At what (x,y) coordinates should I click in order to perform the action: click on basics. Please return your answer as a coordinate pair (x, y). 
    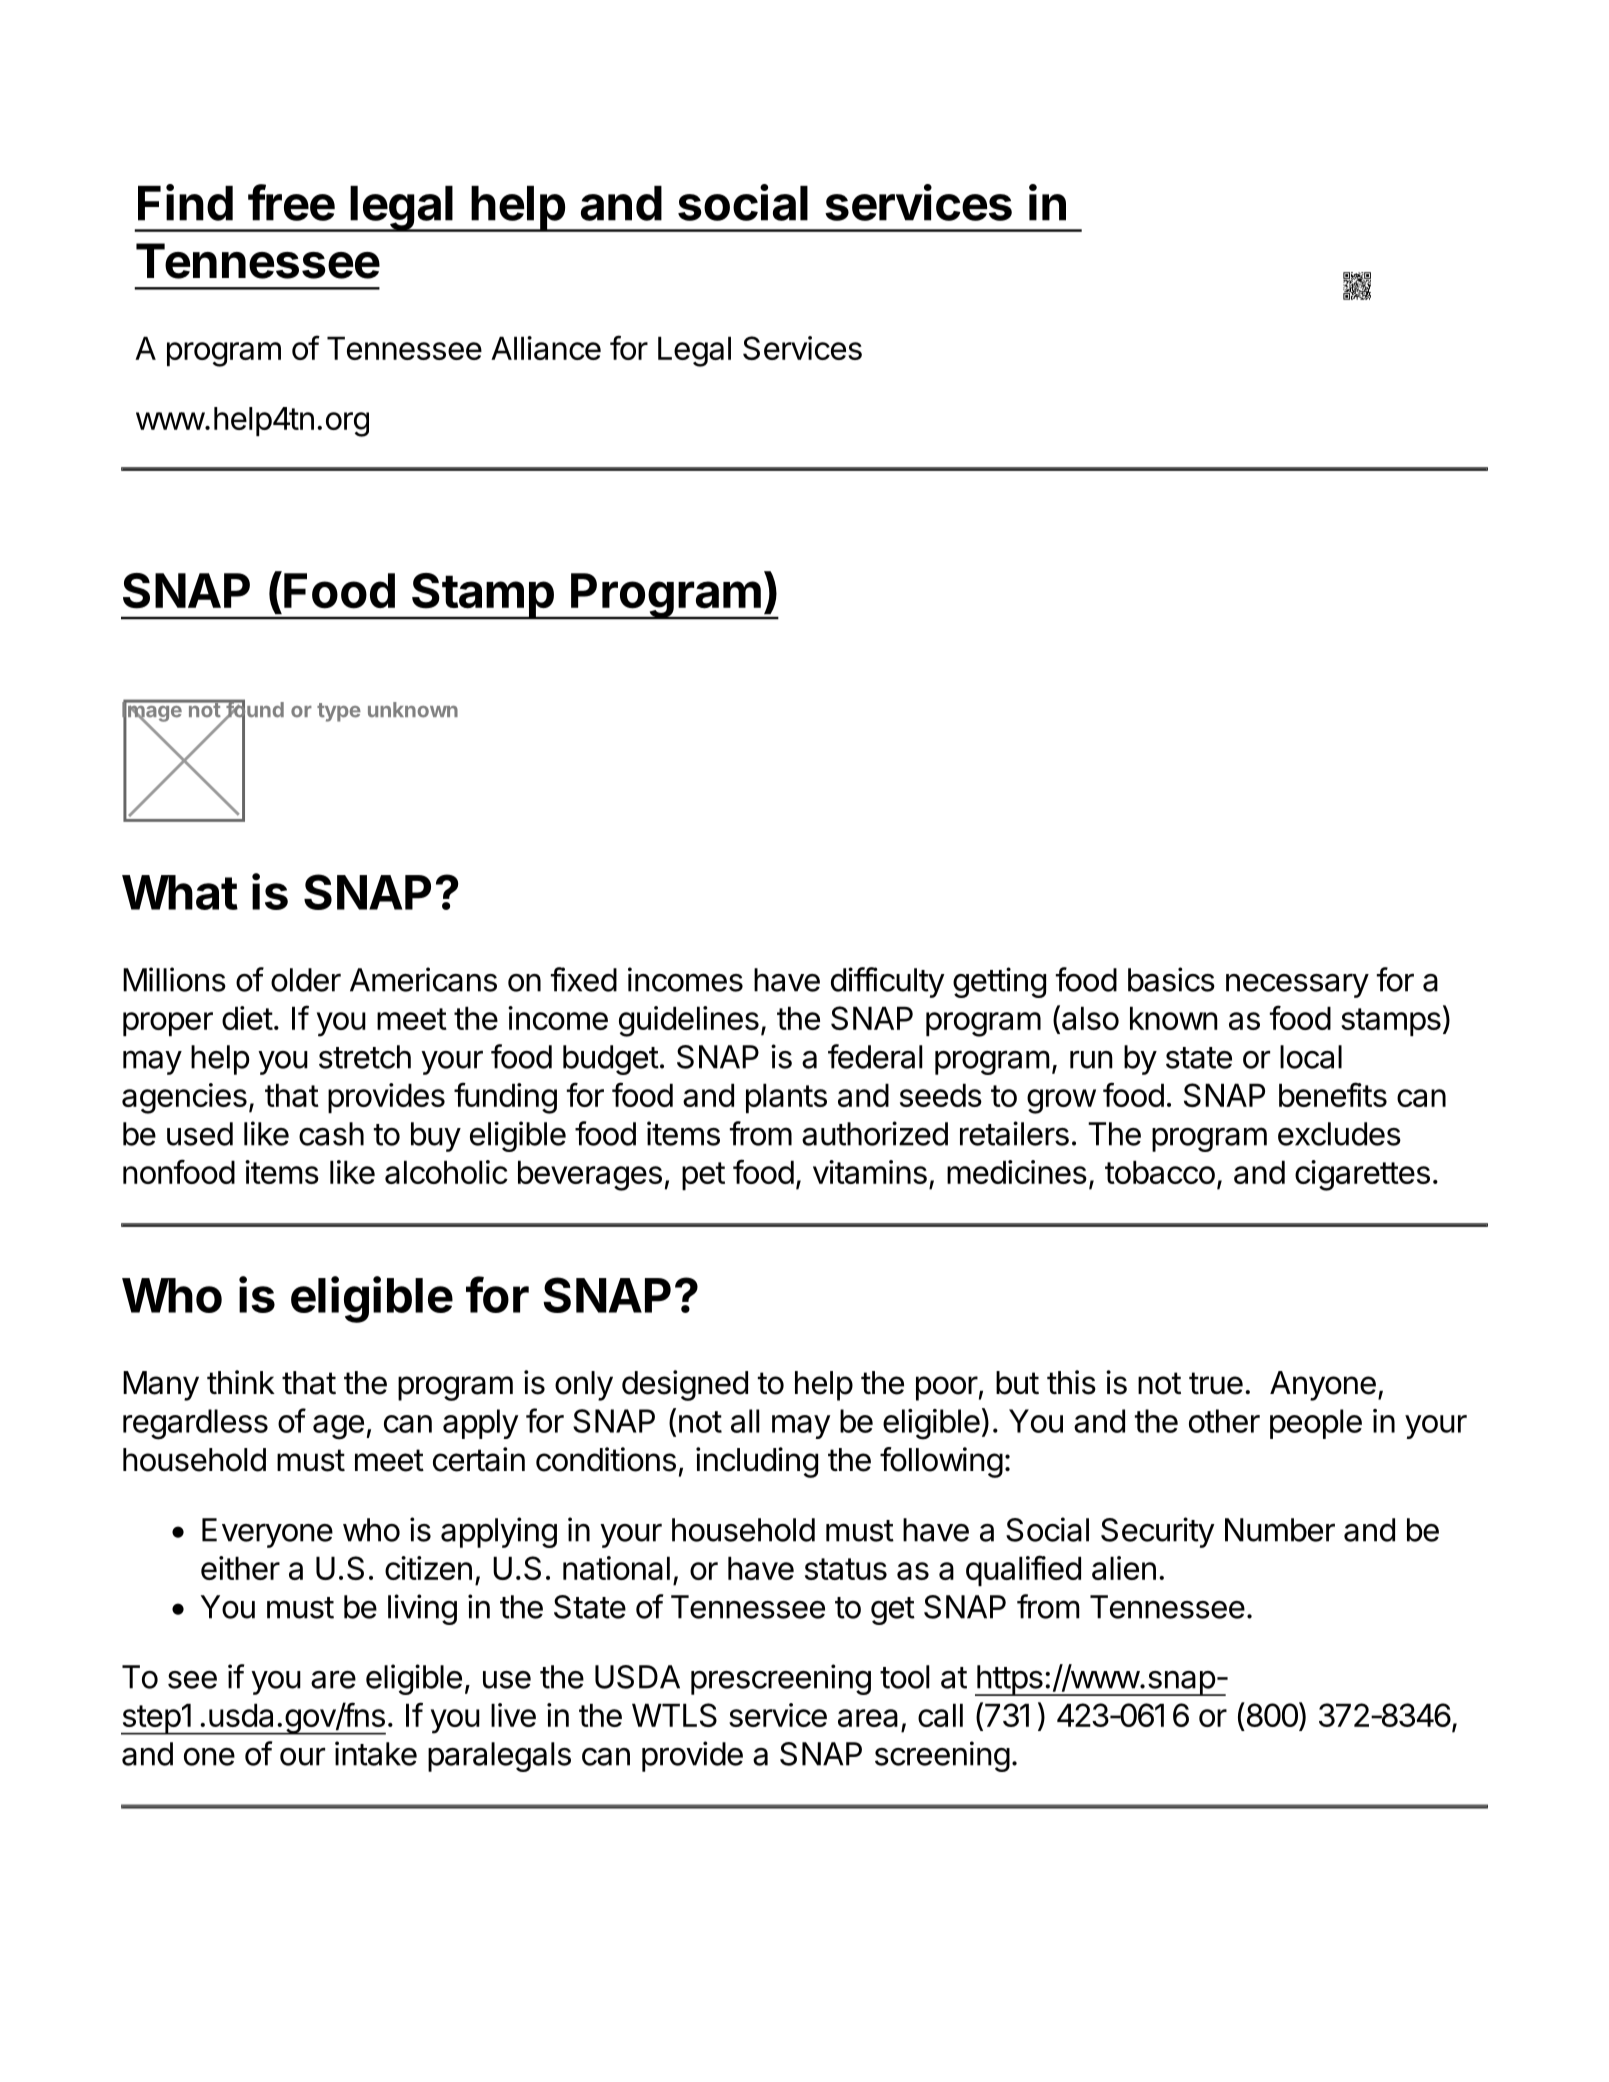
    Looking at the image, I should click on (1171, 979).
